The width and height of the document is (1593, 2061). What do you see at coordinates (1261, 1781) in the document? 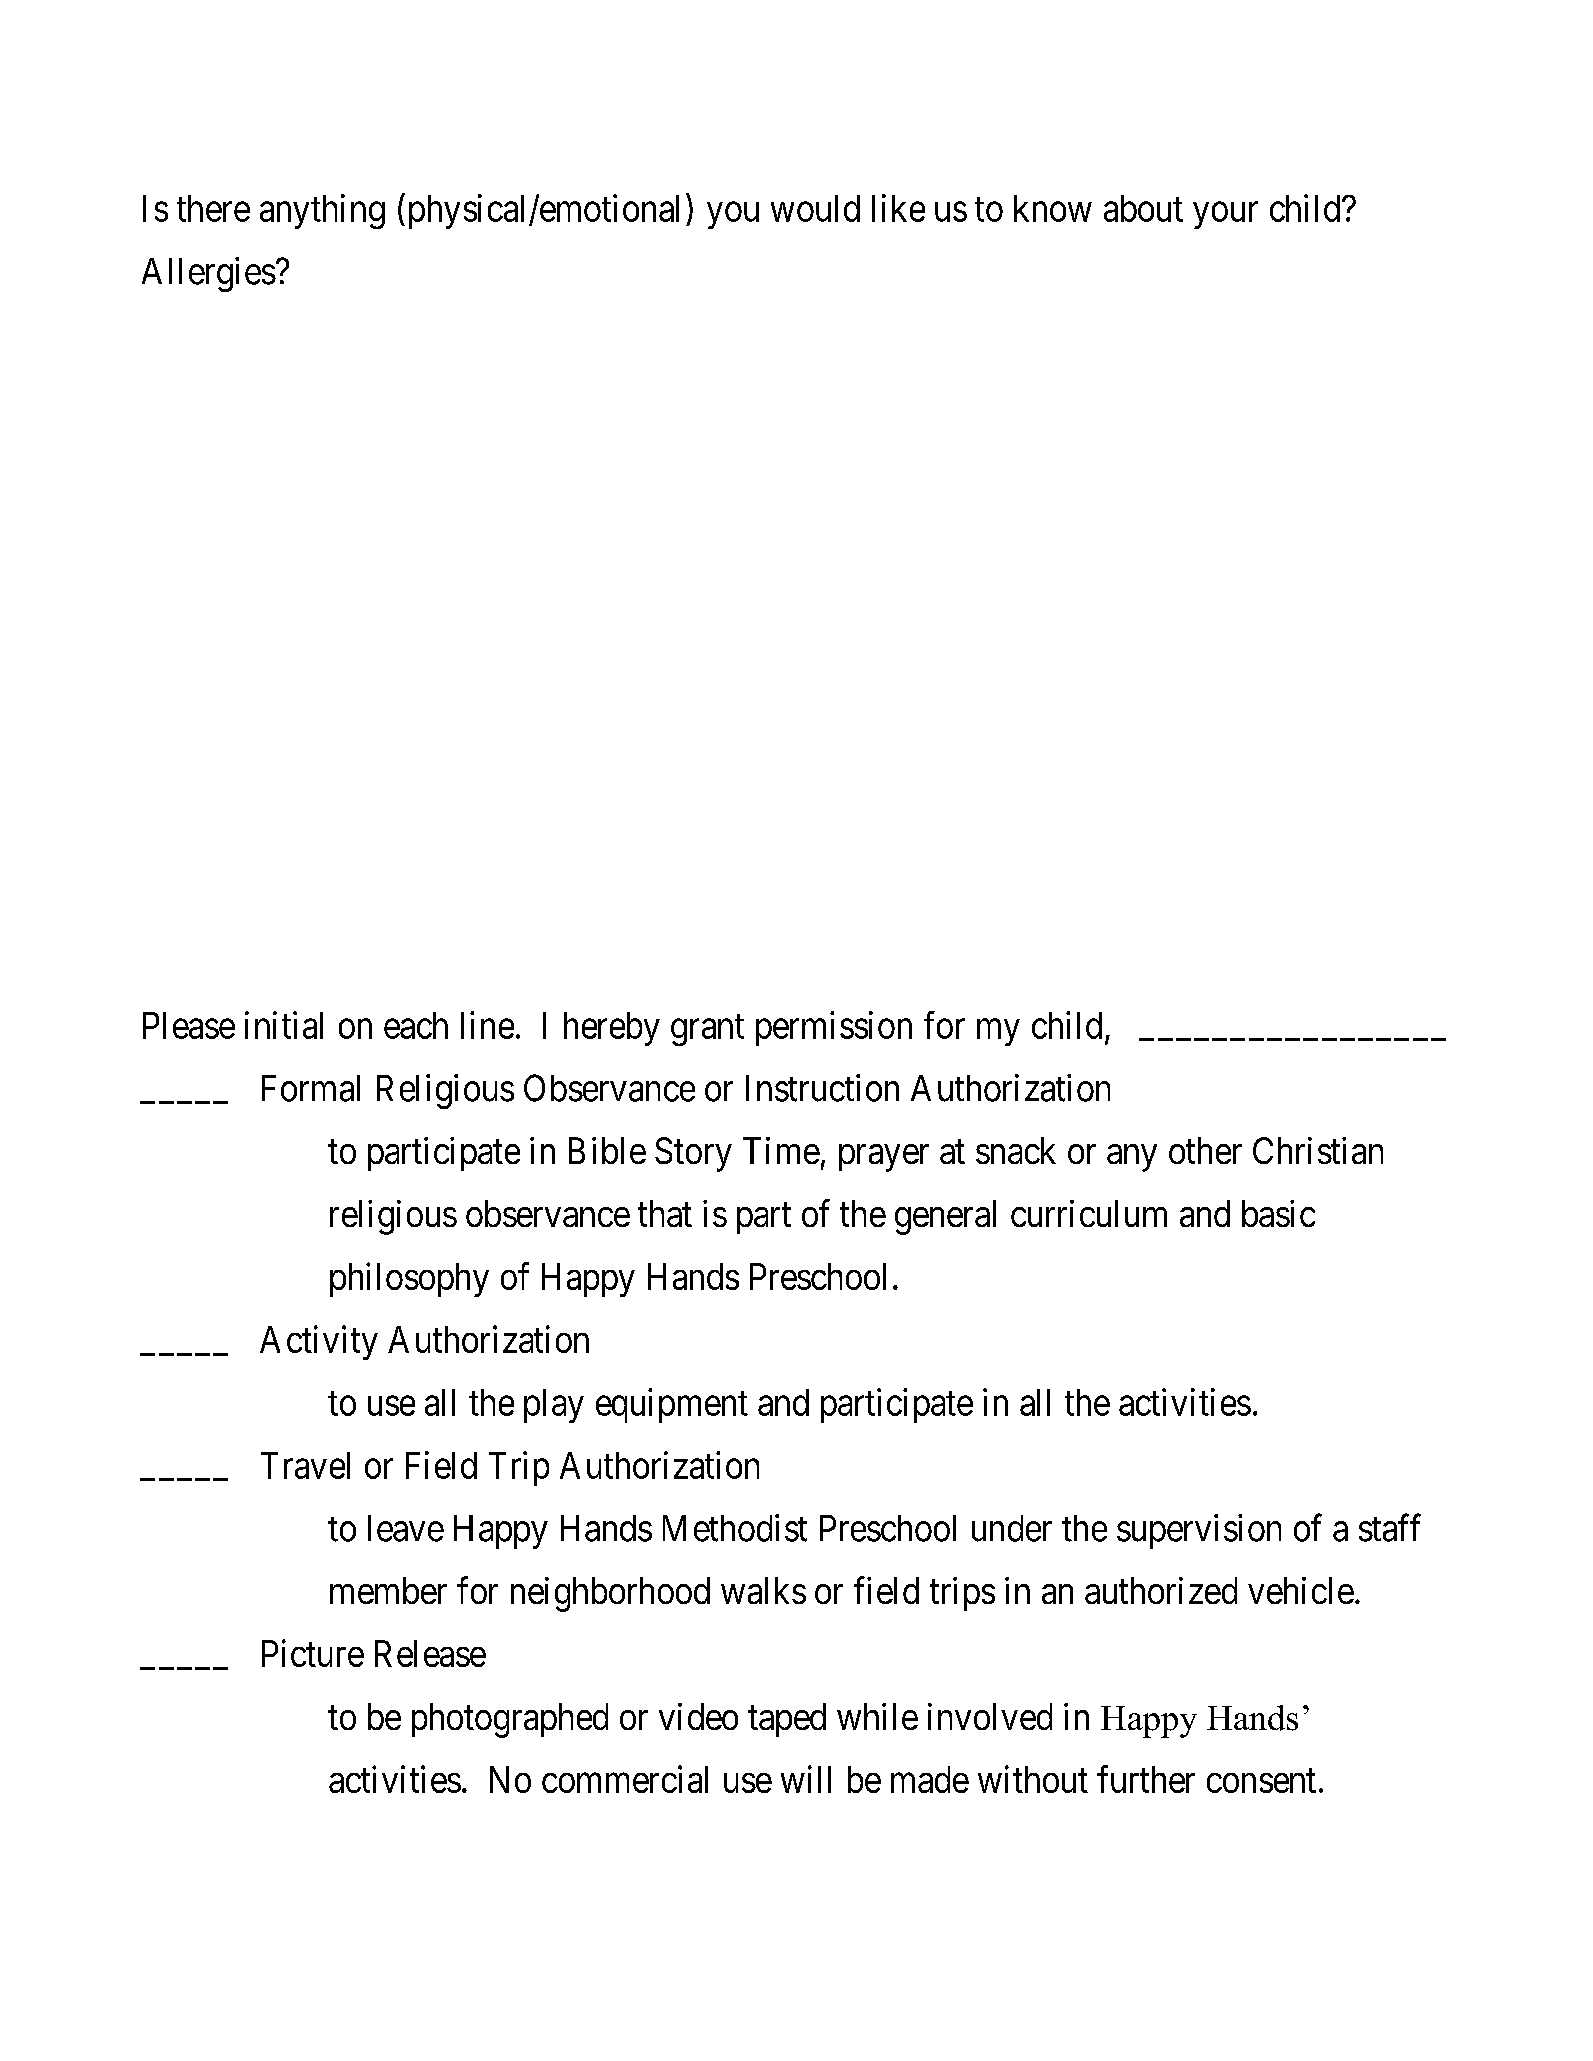
I see `consent` at bounding box center [1261, 1781].
